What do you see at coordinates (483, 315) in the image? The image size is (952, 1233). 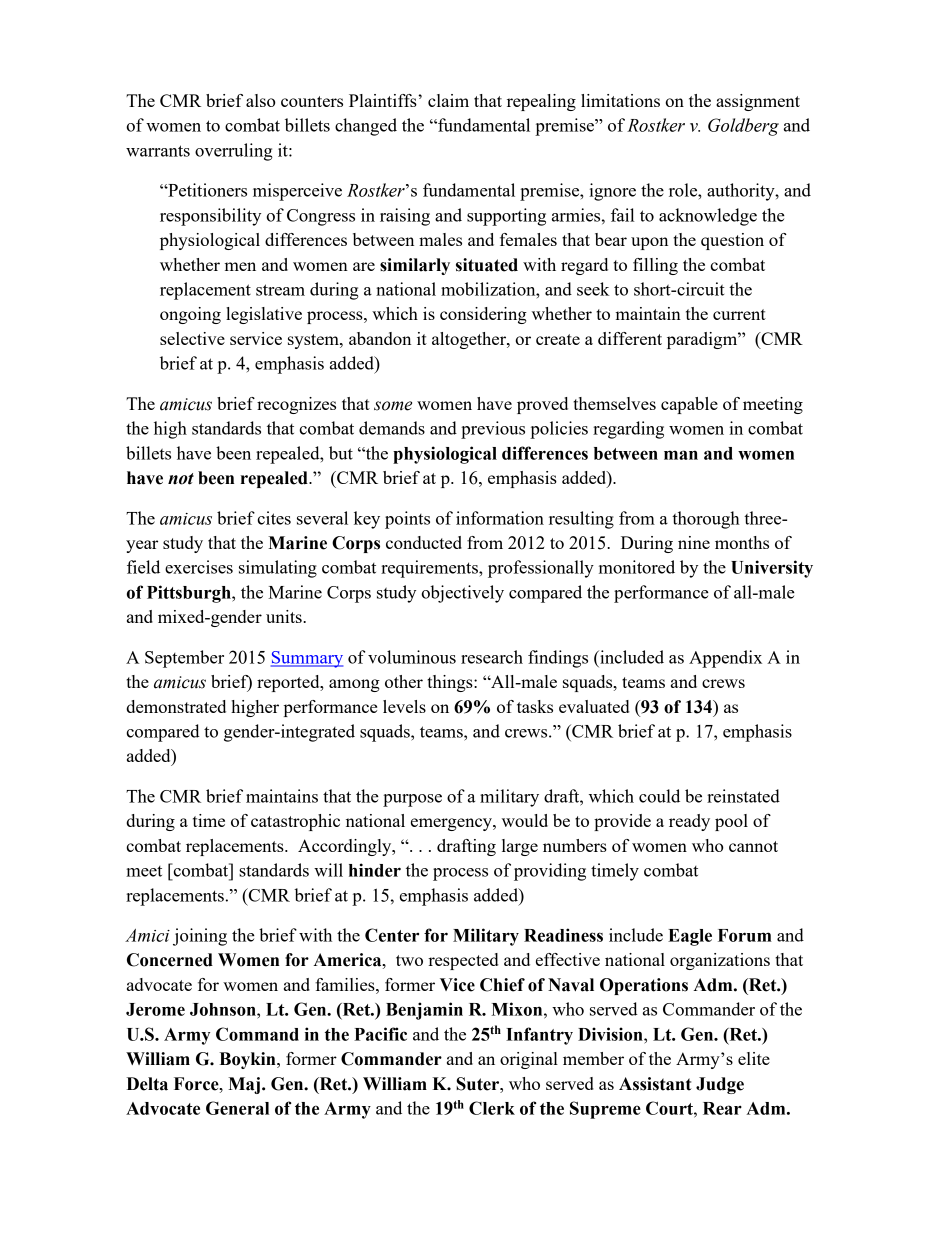 I see `considering` at bounding box center [483, 315].
